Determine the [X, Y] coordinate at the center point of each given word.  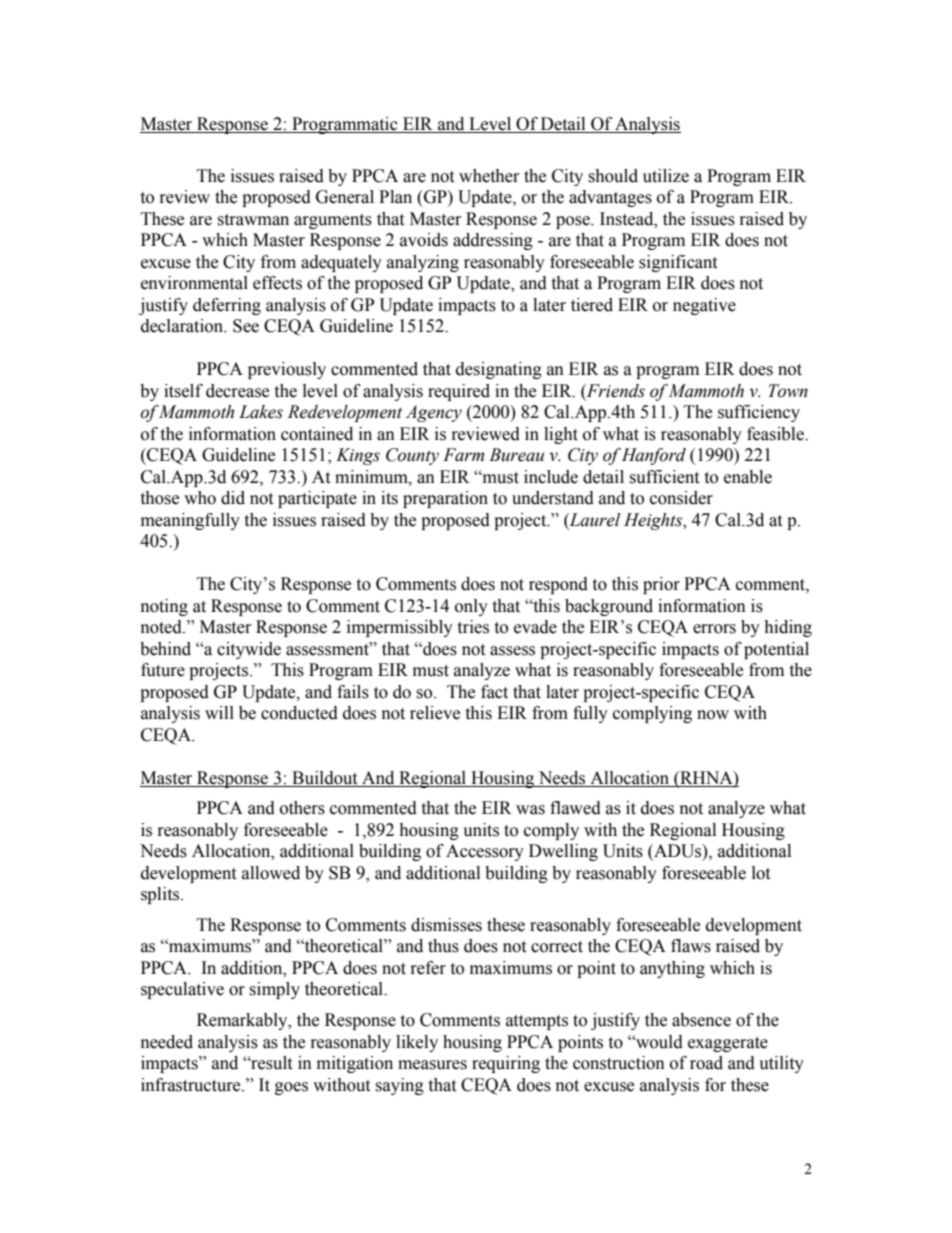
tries [473, 627]
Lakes [261, 412]
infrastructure [192, 1085]
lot [761, 873]
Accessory [485, 852]
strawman [253, 220]
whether [489, 176]
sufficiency [759, 413]
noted [162, 627]
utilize [666, 176]
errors [714, 629]
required [459, 392]
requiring [506, 1064]
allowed [271, 873]
